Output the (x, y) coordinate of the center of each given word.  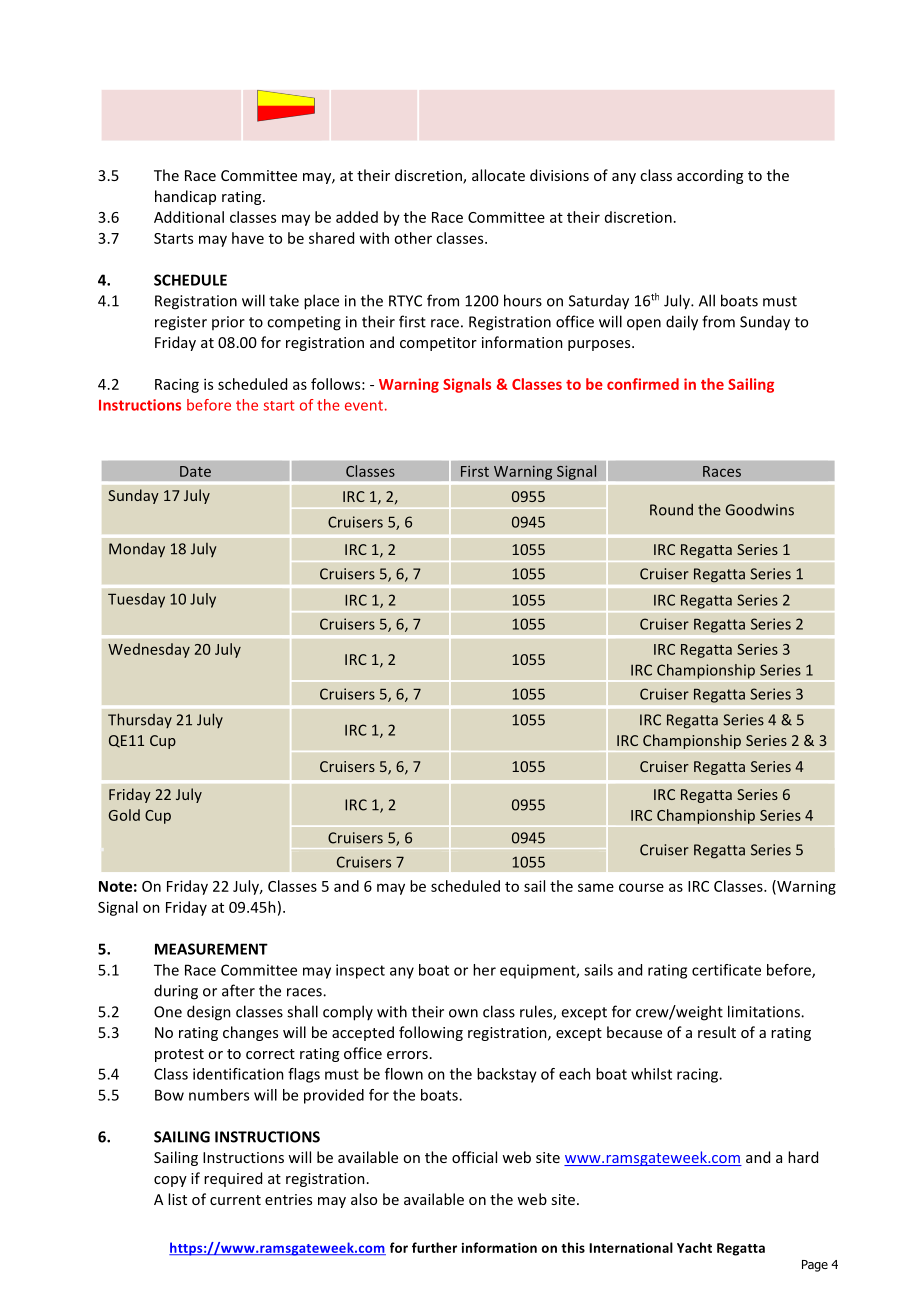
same (596, 887)
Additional (189, 217)
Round (671, 510)
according (710, 176)
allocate (498, 175)
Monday (137, 550)
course (641, 887)
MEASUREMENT (211, 949)
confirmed (643, 384)
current (235, 1200)
